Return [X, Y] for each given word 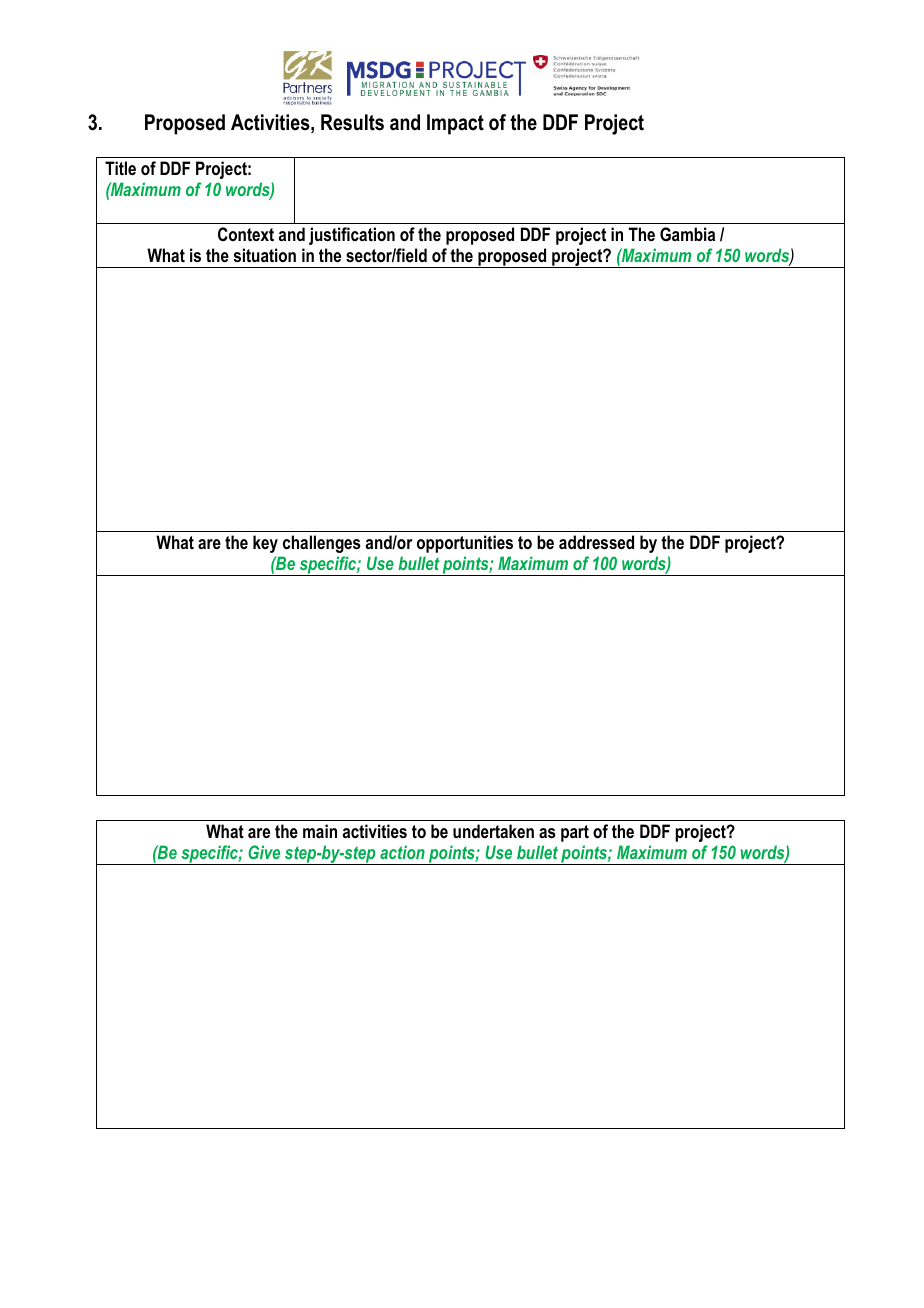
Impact [455, 124]
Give [264, 852]
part [575, 833]
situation [264, 255]
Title [120, 168]
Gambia [687, 234]
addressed [596, 542]
